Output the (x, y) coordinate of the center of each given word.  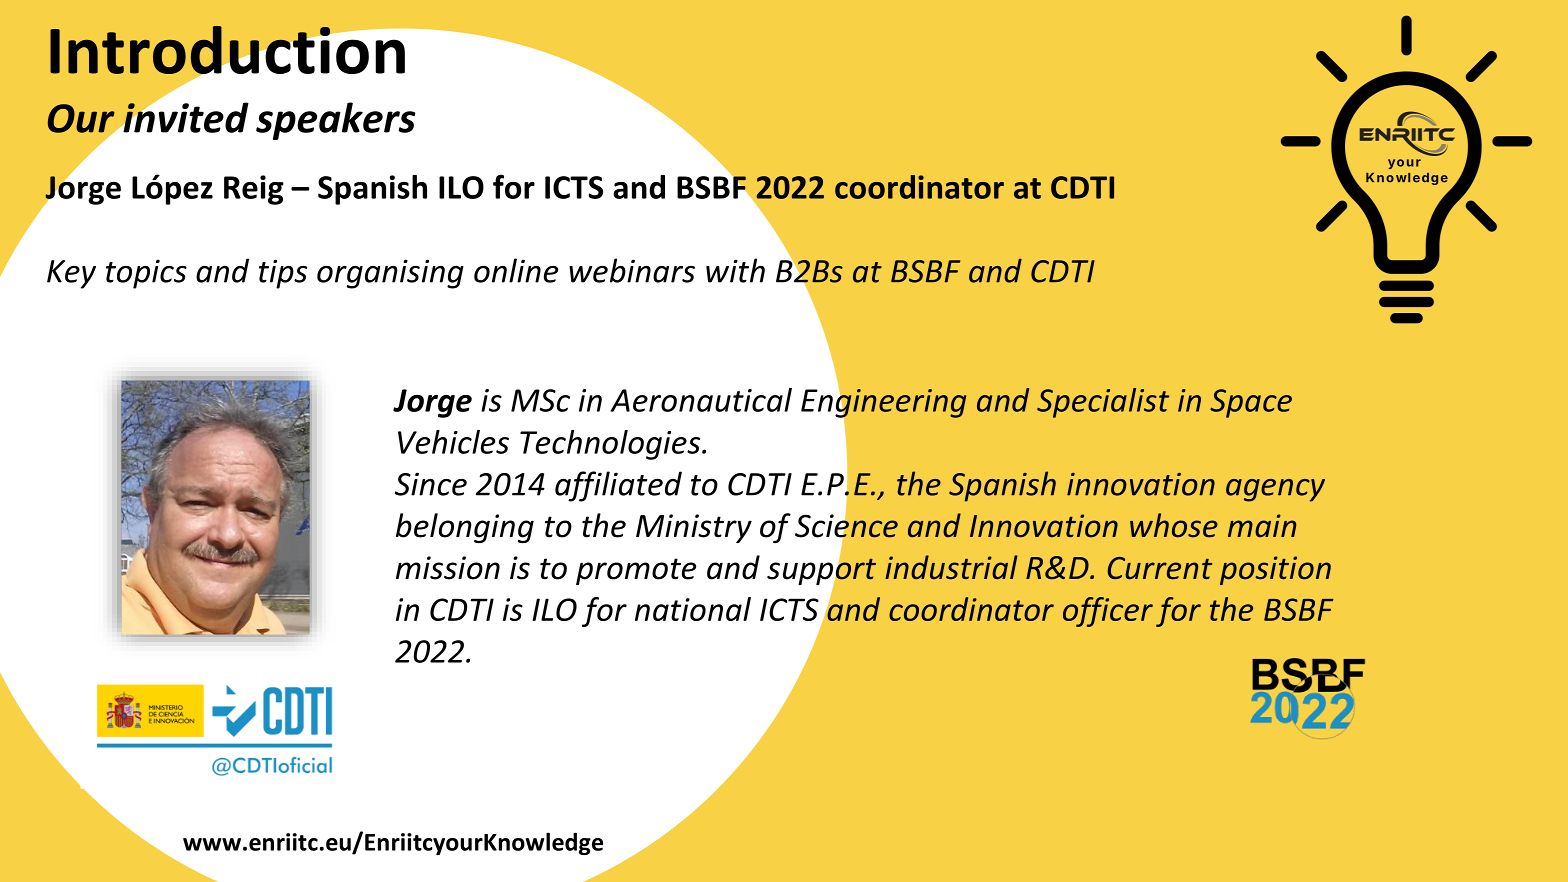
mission (448, 568)
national (693, 609)
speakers (336, 121)
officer (1108, 612)
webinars (632, 270)
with (735, 270)
